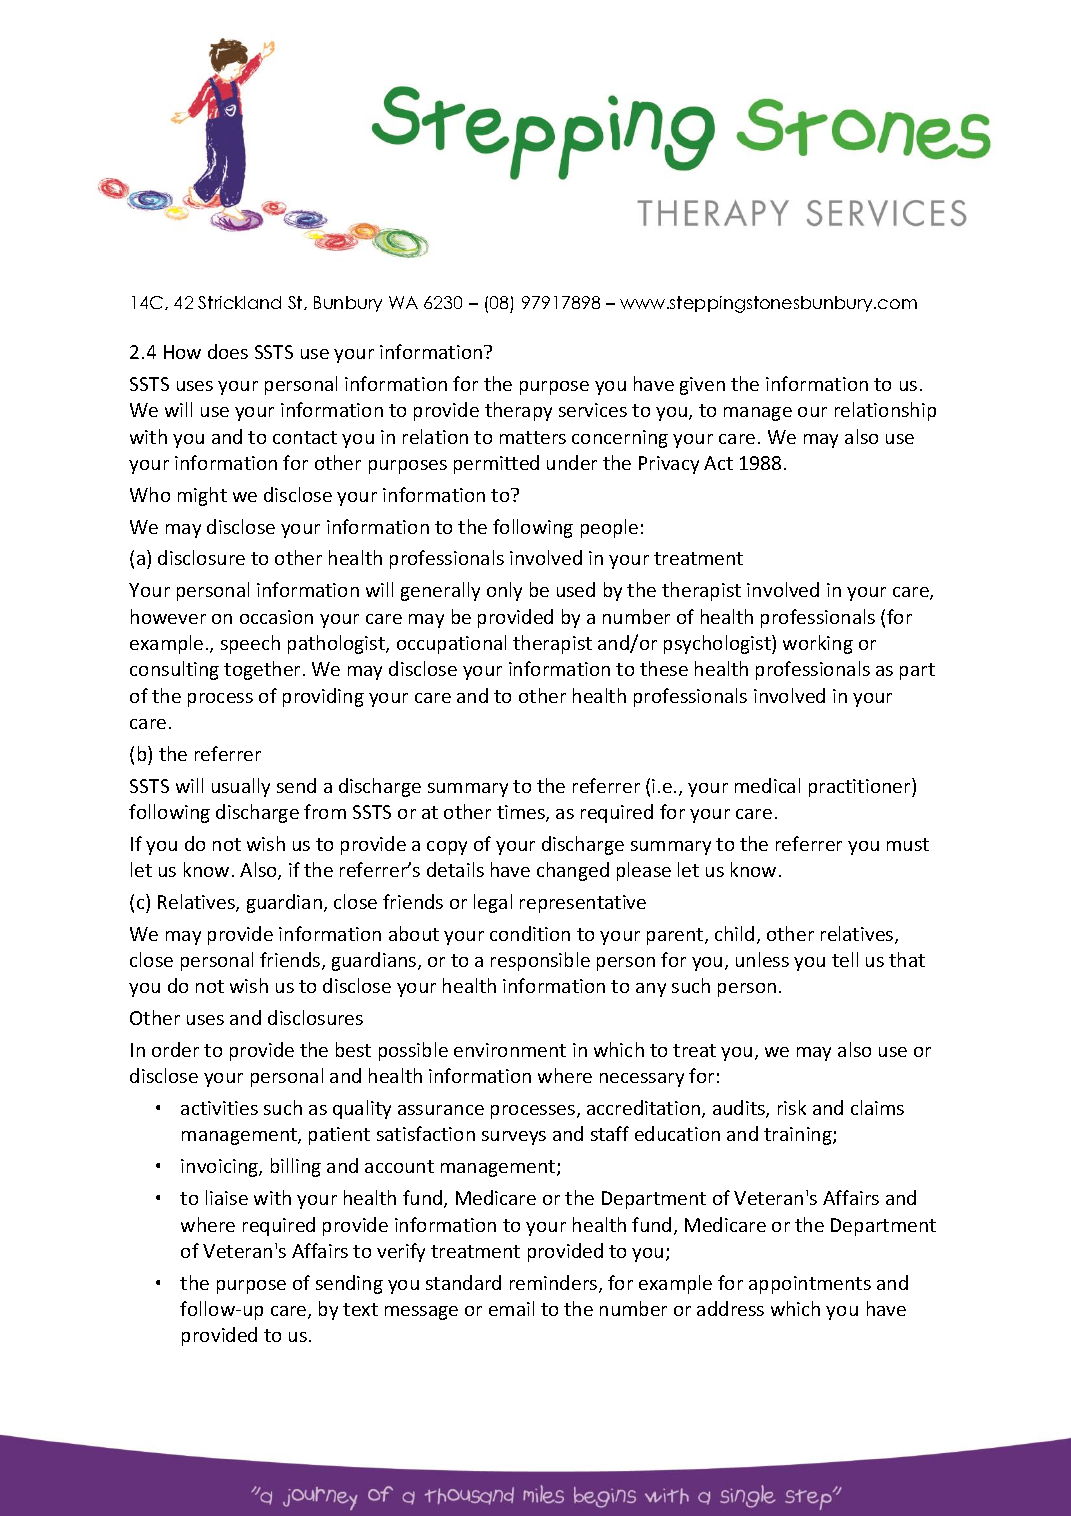 The image size is (1071, 1516). I want to click on reminders, so click(555, 1284).
